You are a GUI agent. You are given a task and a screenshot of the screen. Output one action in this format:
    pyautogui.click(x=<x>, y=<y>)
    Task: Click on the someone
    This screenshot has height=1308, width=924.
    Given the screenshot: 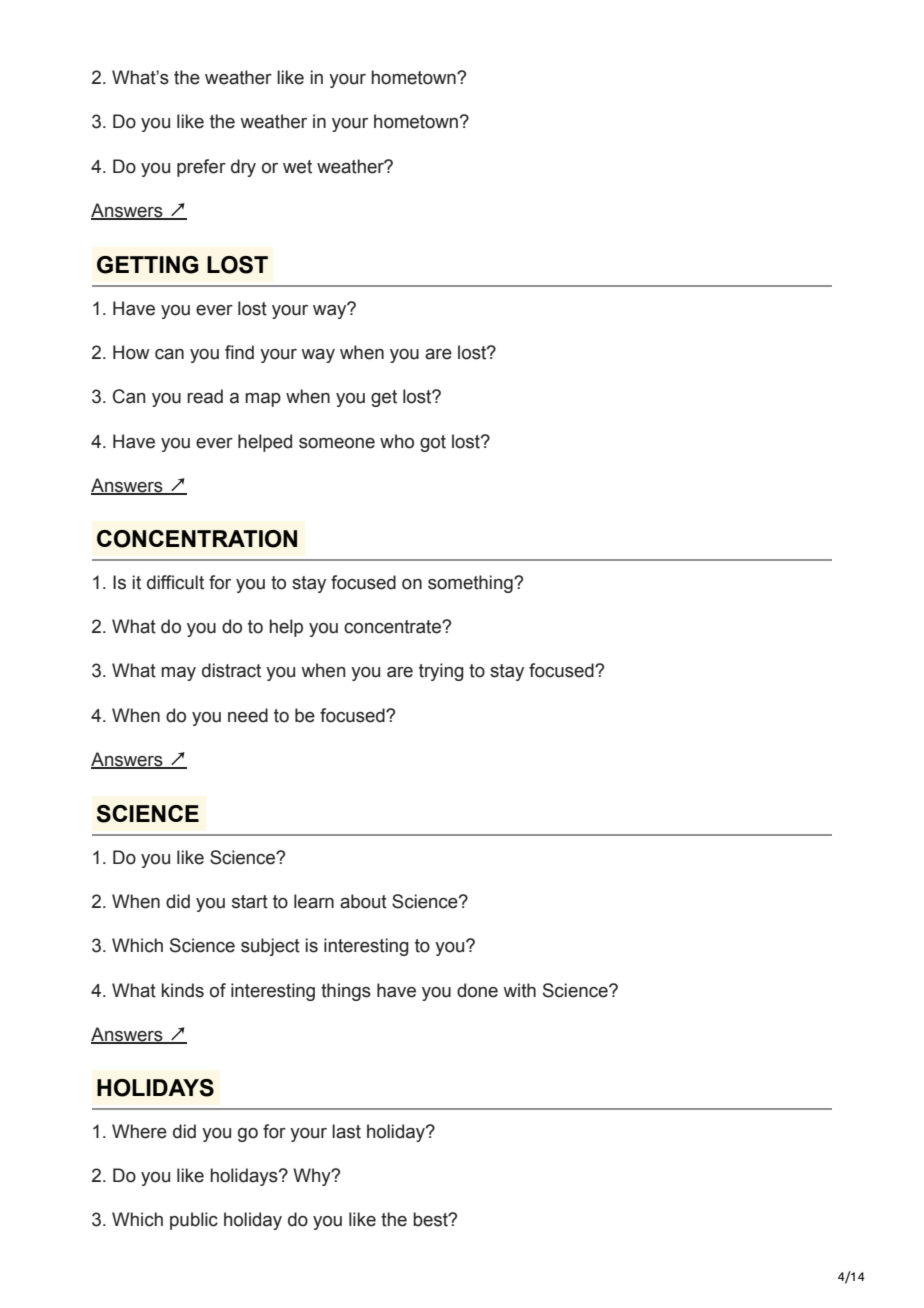 What is the action you would take?
    pyautogui.click(x=337, y=443)
